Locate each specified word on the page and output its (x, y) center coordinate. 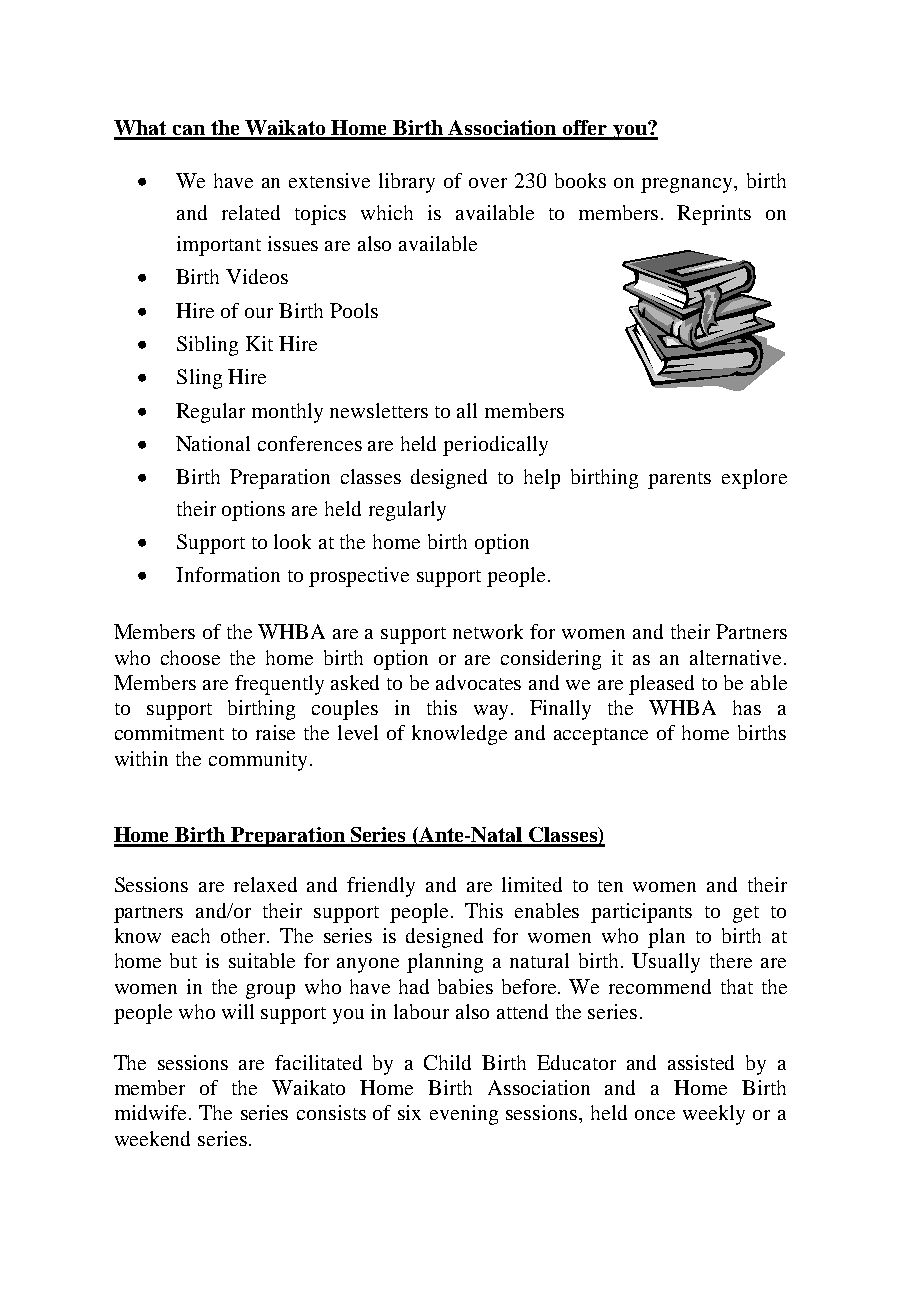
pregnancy (688, 185)
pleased (661, 685)
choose (190, 657)
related (251, 212)
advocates (478, 682)
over (488, 183)
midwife (150, 1112)
